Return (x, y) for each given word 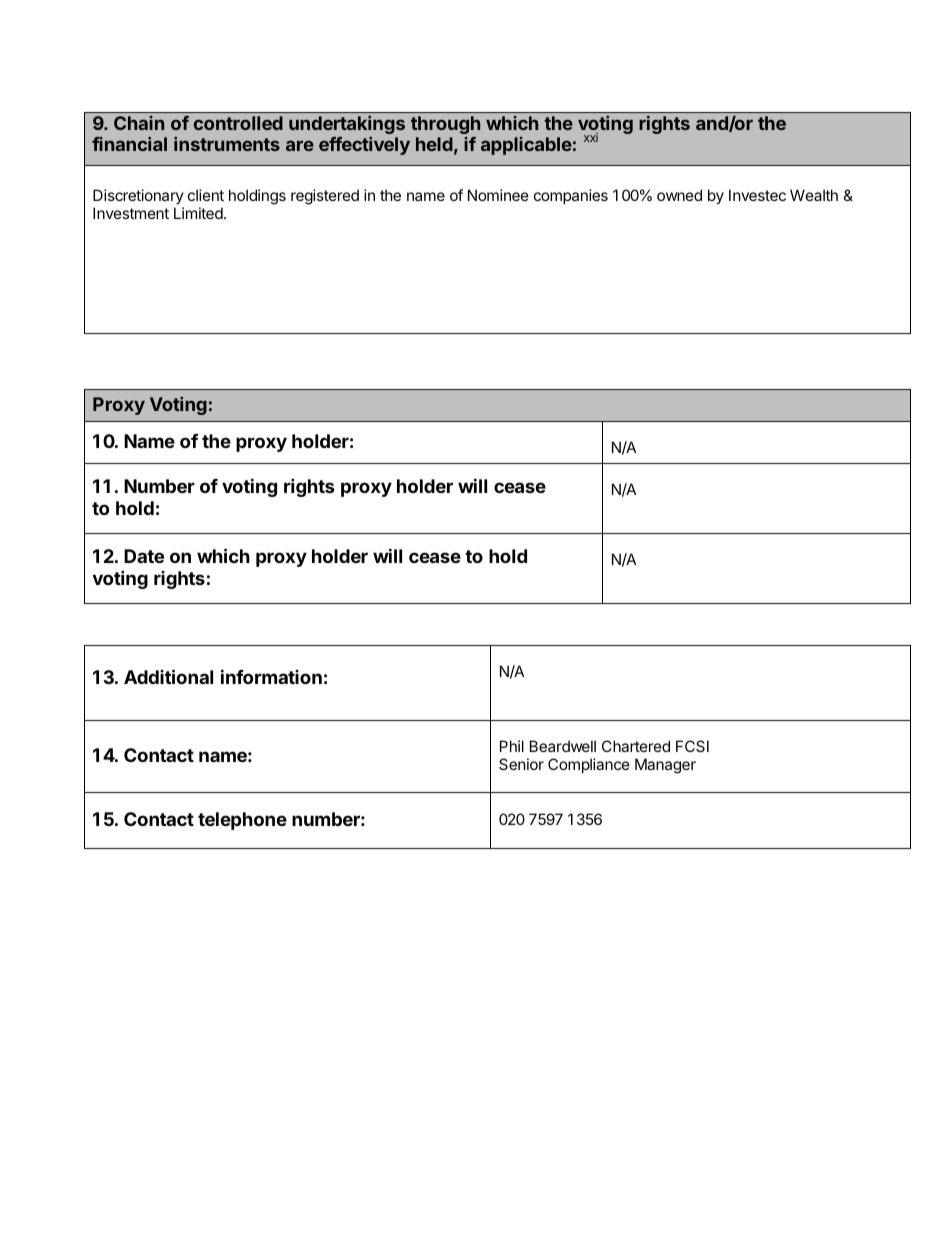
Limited (199, 213)
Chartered (636, 746)
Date (144, 556)
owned (679, 195)
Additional (168, 676)
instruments (227, 144)
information (271, 676)
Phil (512, 746)
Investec (757, 195)
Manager (665, 766)
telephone (242, 821)
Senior (521, 764)
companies (571, 196)
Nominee (498, 195)
